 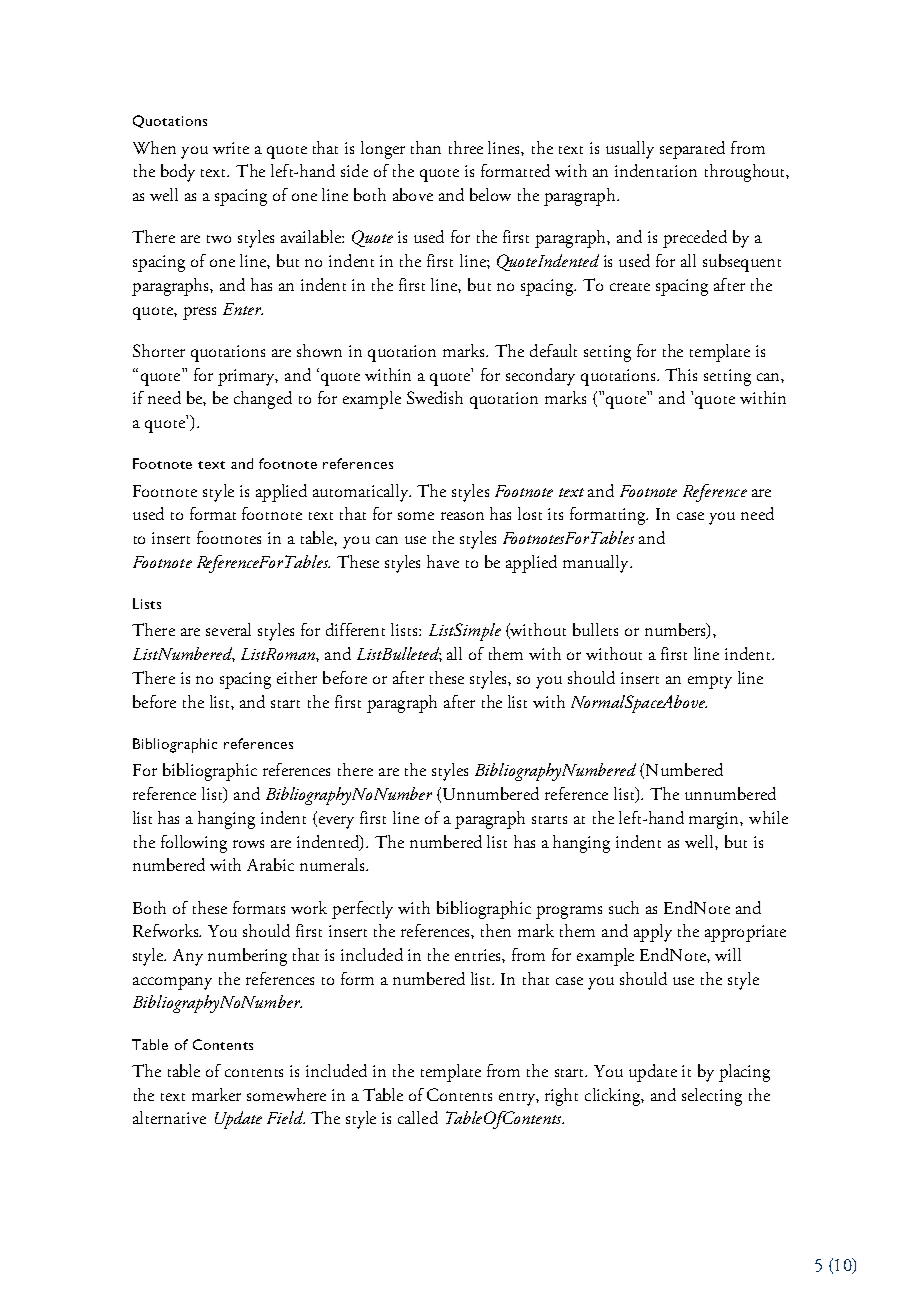 I want to click on several, so click(x=228, y=629).
